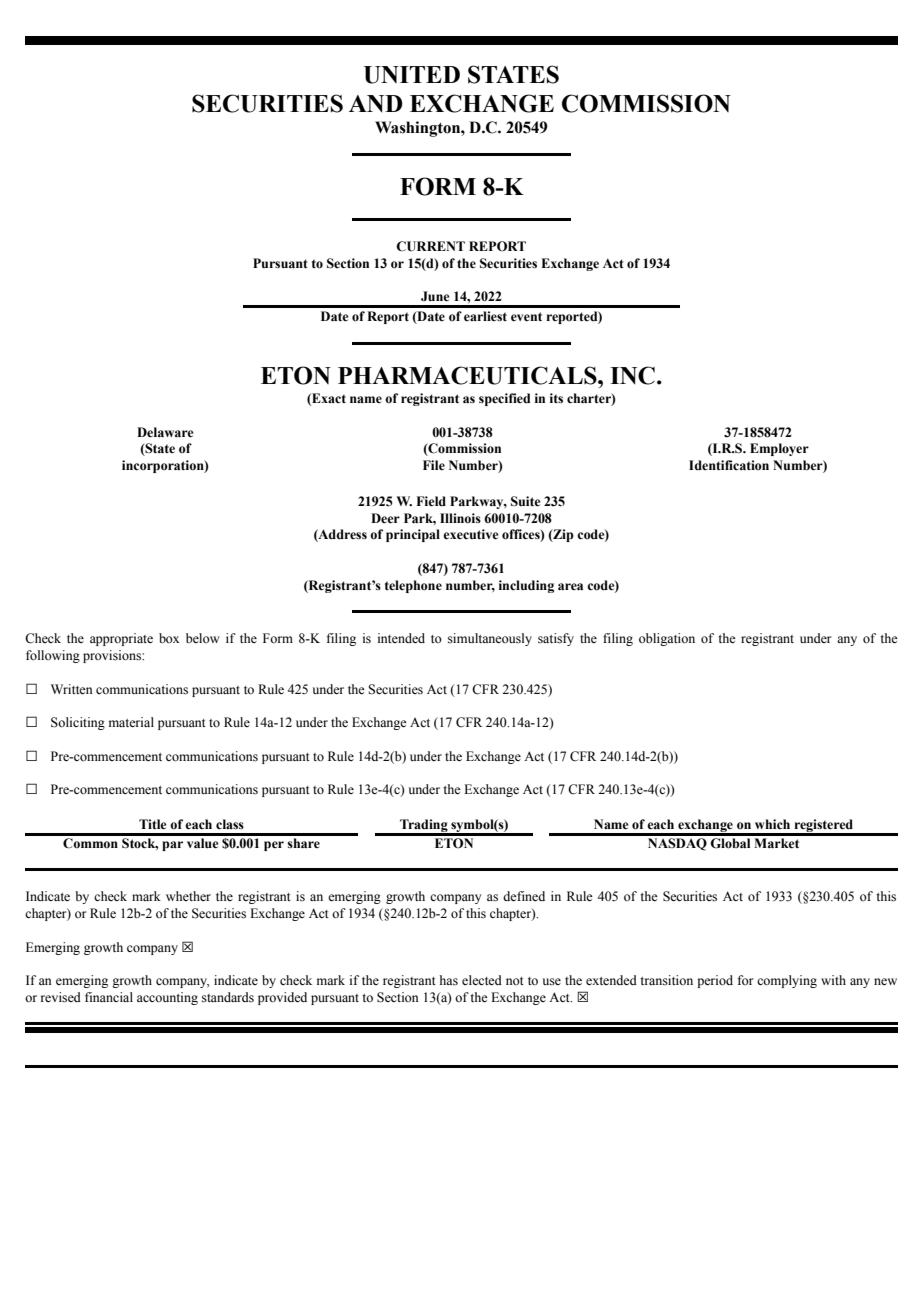  What do you see at coordinates (470, 534) in the screenshot?
I see `executive` at bounding box center [470, 534].
